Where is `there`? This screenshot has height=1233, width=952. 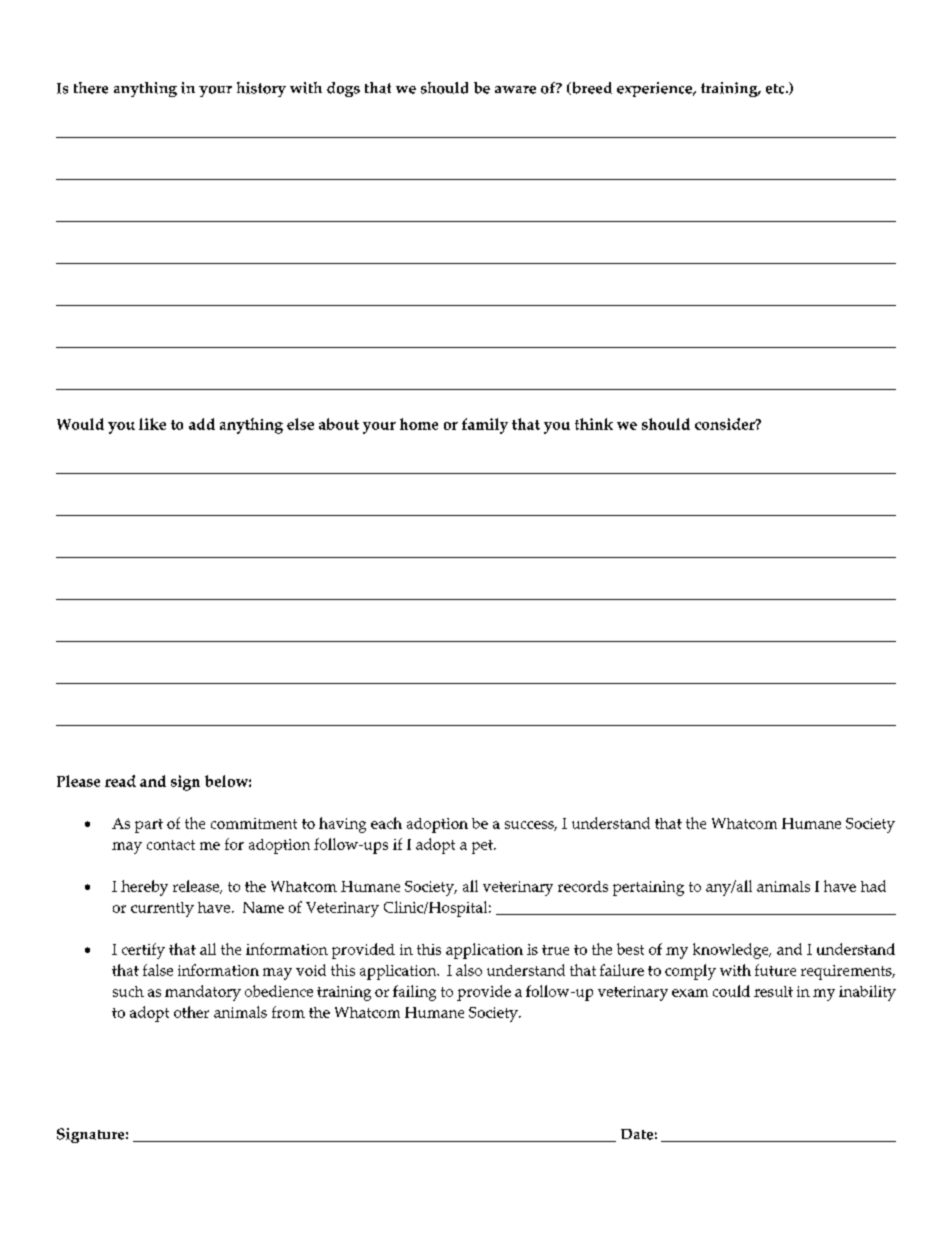 there is located at coordinates (91, 88).
